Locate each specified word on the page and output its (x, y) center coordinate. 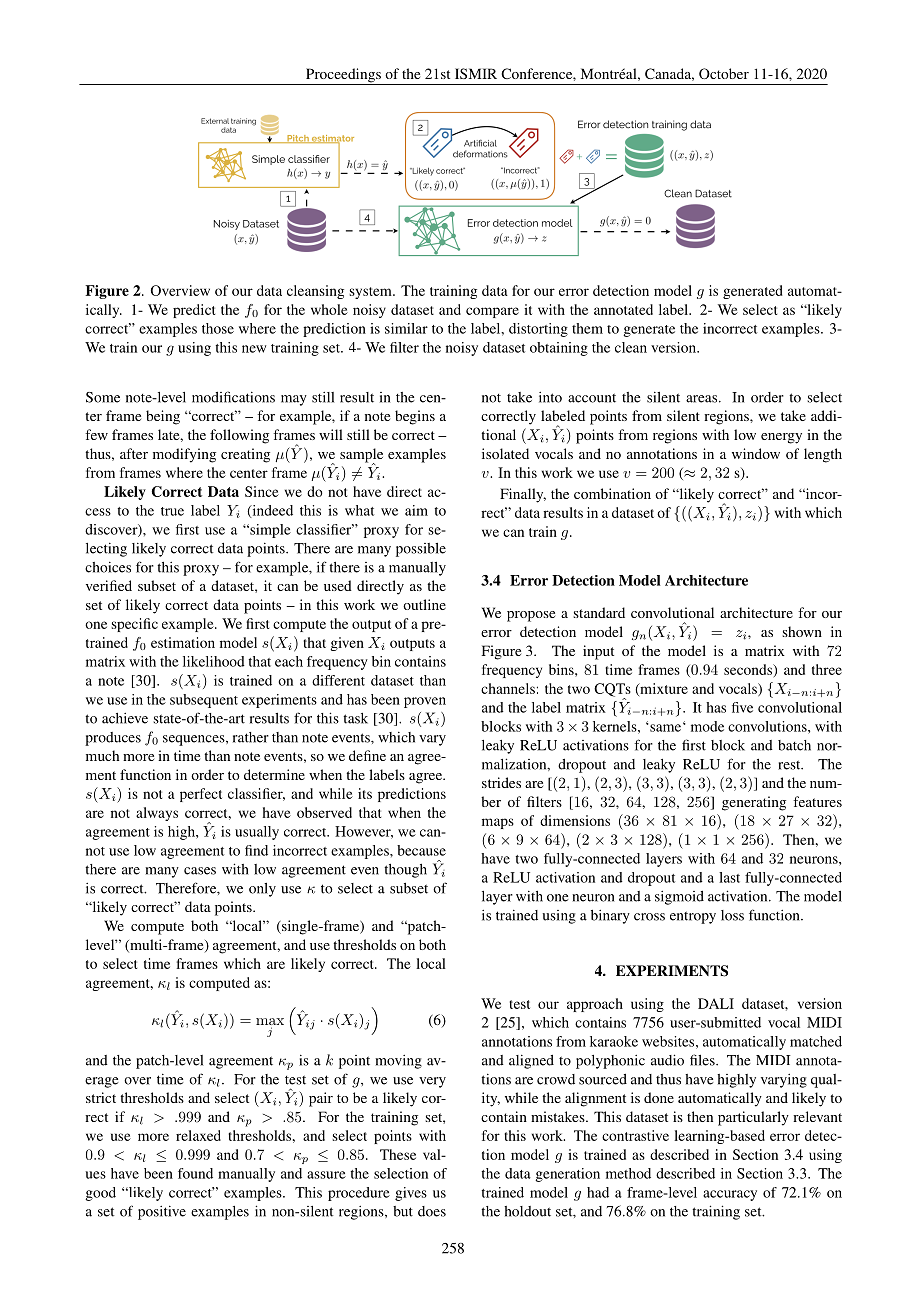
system (371, 293)
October (724, 73)
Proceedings (343, 76)
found (195, 1173)
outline (424, 604)
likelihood (214, 661)
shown (802, 631)
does (432, 1211)
